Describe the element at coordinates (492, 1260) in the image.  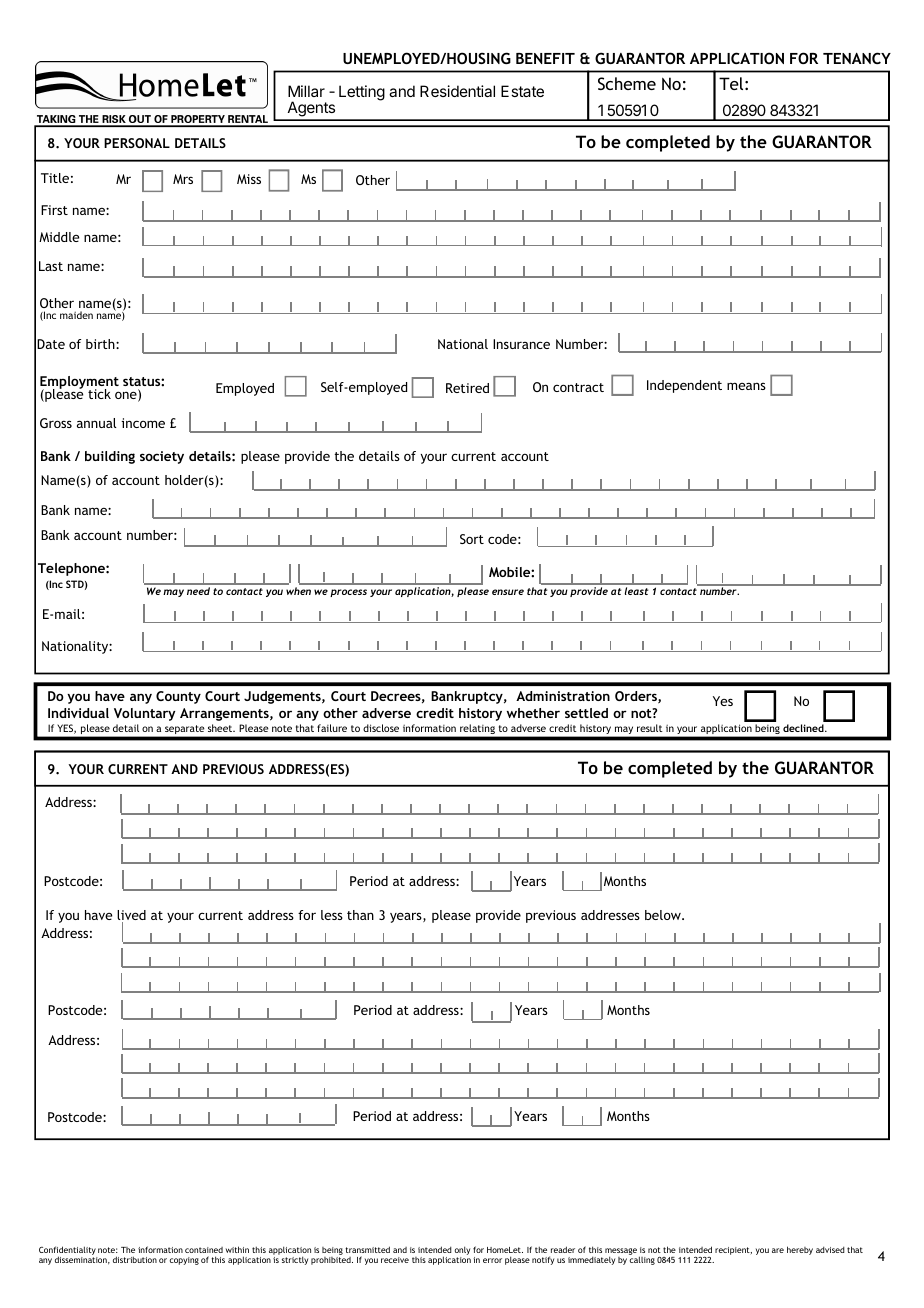
I see `error` at that location.
